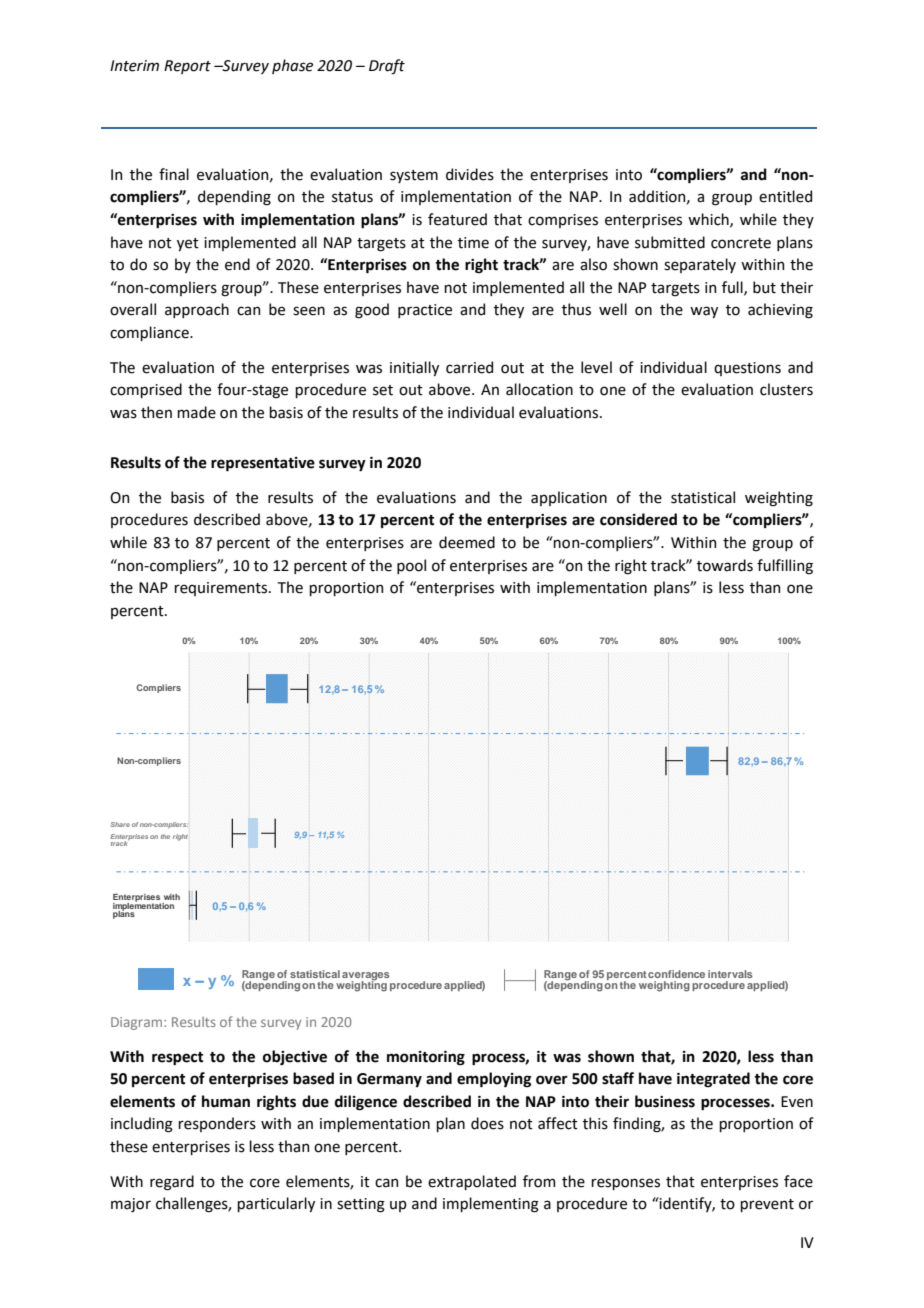 This screenshot has width=924, height=1308. What do you see at coordinates (472, 1182) in the screenshot?
I see `extrapolated` at bounding box center [472, 1182].
